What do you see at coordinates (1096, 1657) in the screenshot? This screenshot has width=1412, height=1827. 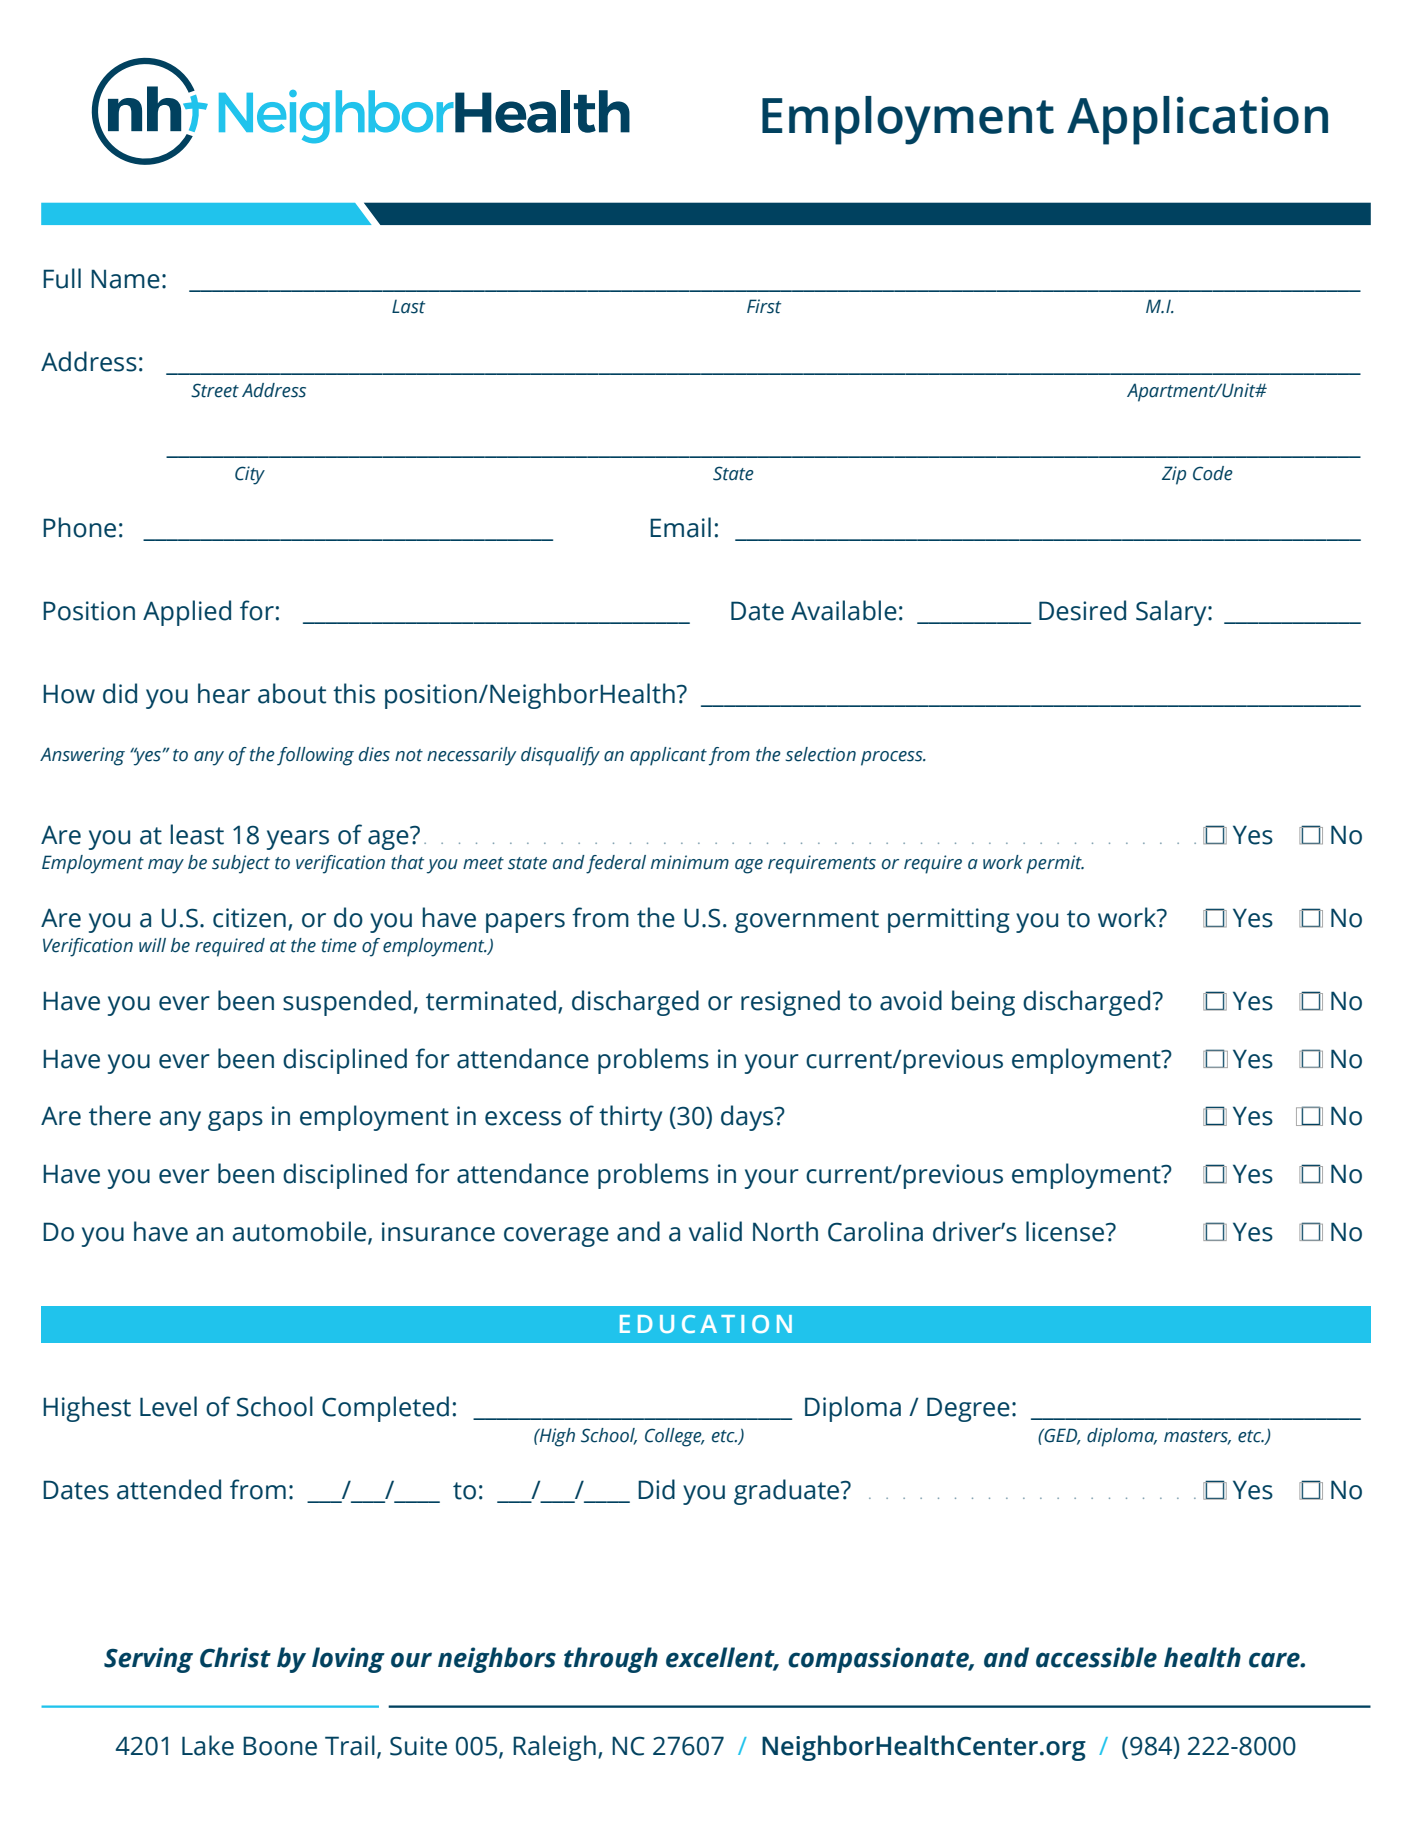 I see `accessible` at bounding box center [1096, 1657].
